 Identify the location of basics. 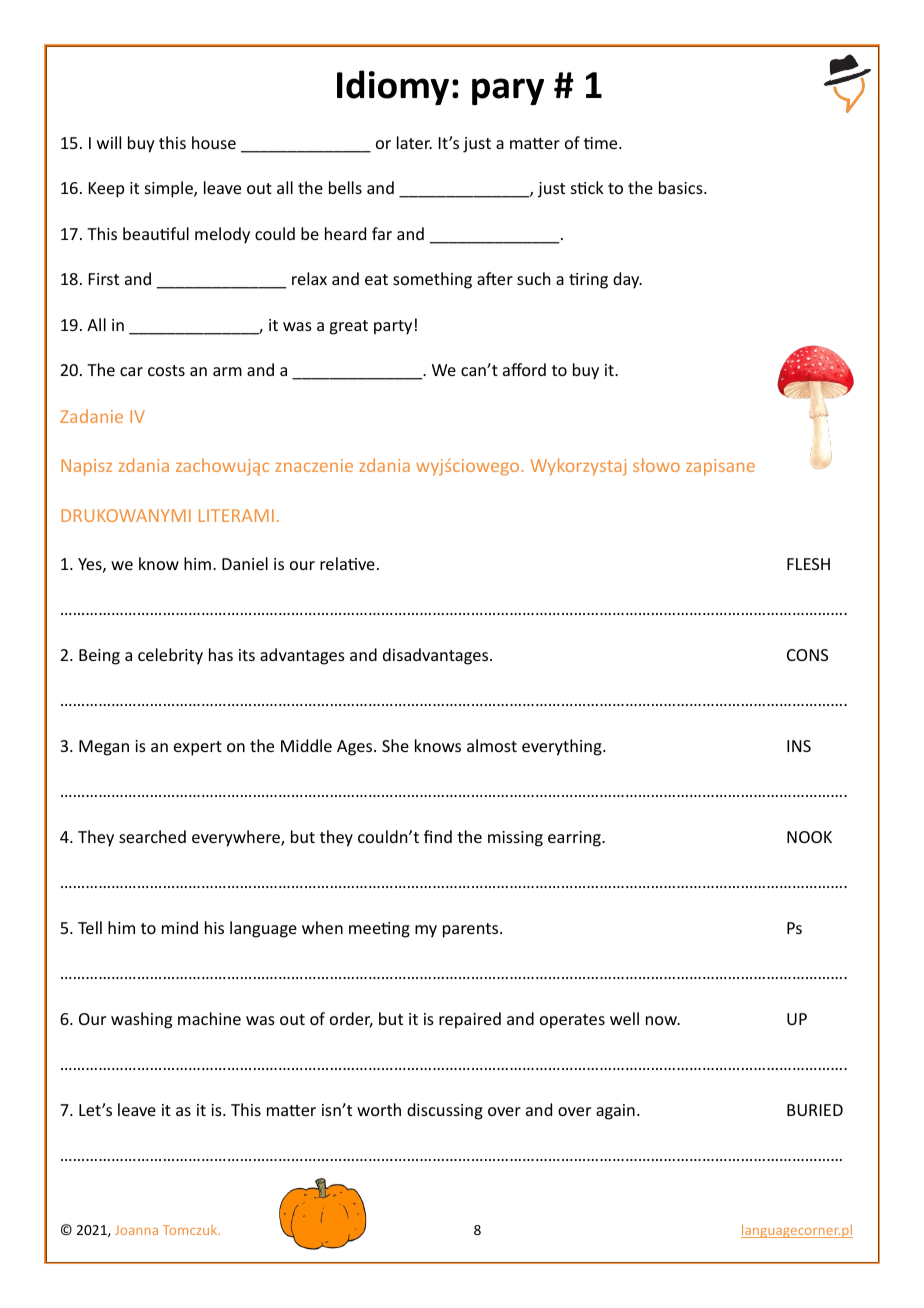
(682, 187).
